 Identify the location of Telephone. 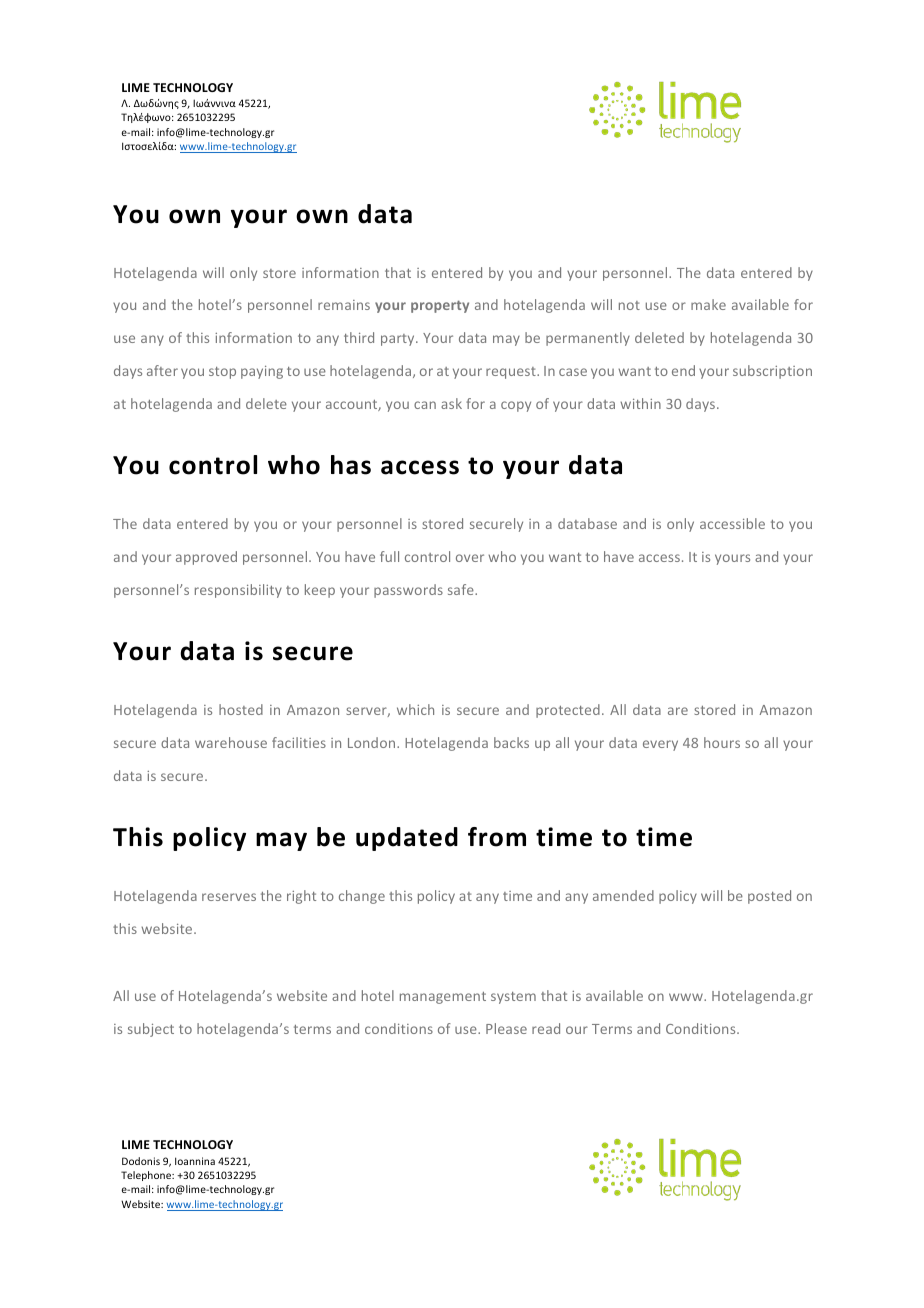
(147, 1176).
